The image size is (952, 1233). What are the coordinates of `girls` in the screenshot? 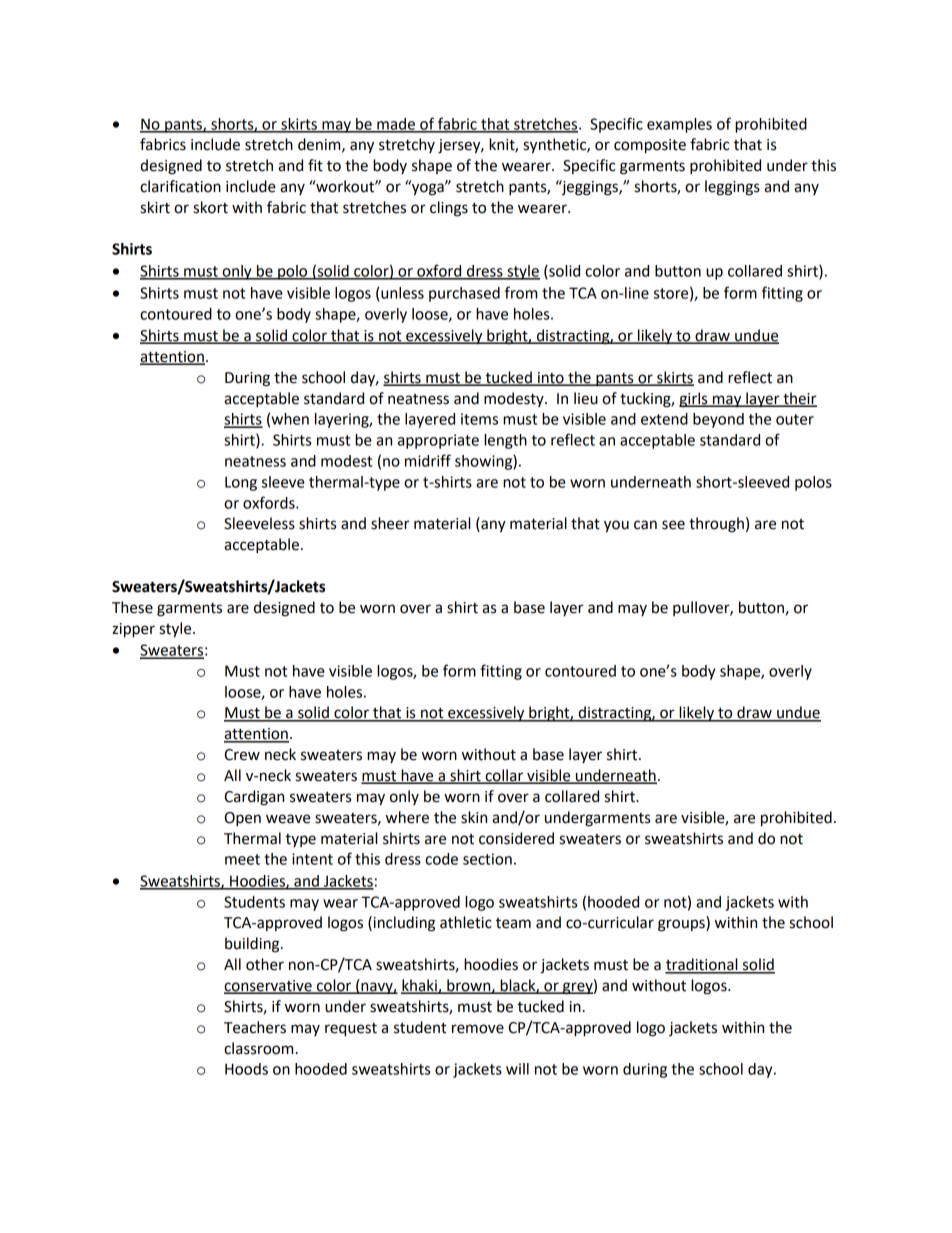 It's located at (694, 400).
